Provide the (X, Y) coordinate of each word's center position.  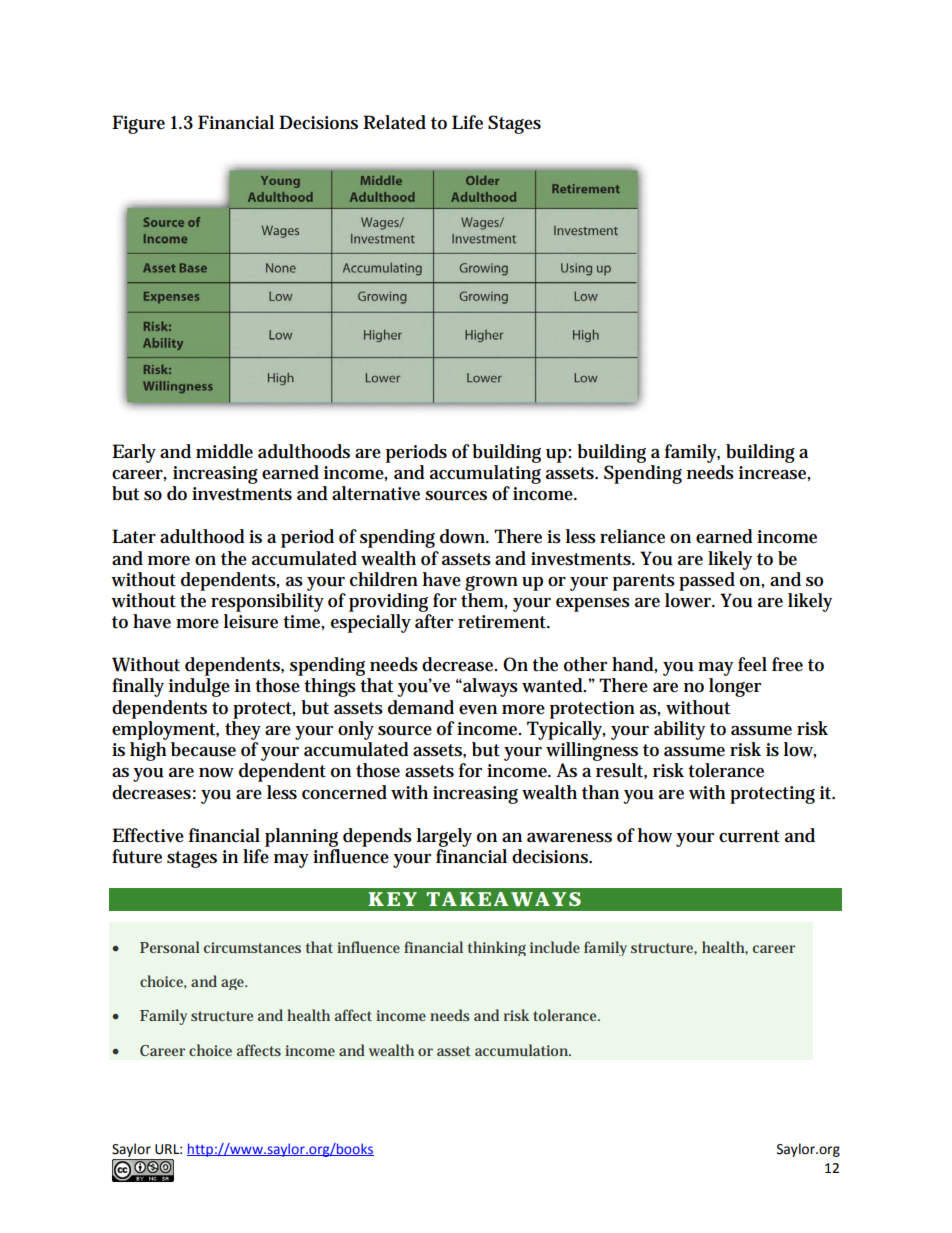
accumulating (485, 474)
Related (394, 122)
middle (224, 451)
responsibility (267, 602)
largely (444, 837)
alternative (376, 493)
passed (707, 581)
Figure (138, 124)
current (749, 836)
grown (491, 583)
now (216, 773)
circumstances (252, 947)
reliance (632, 536)
